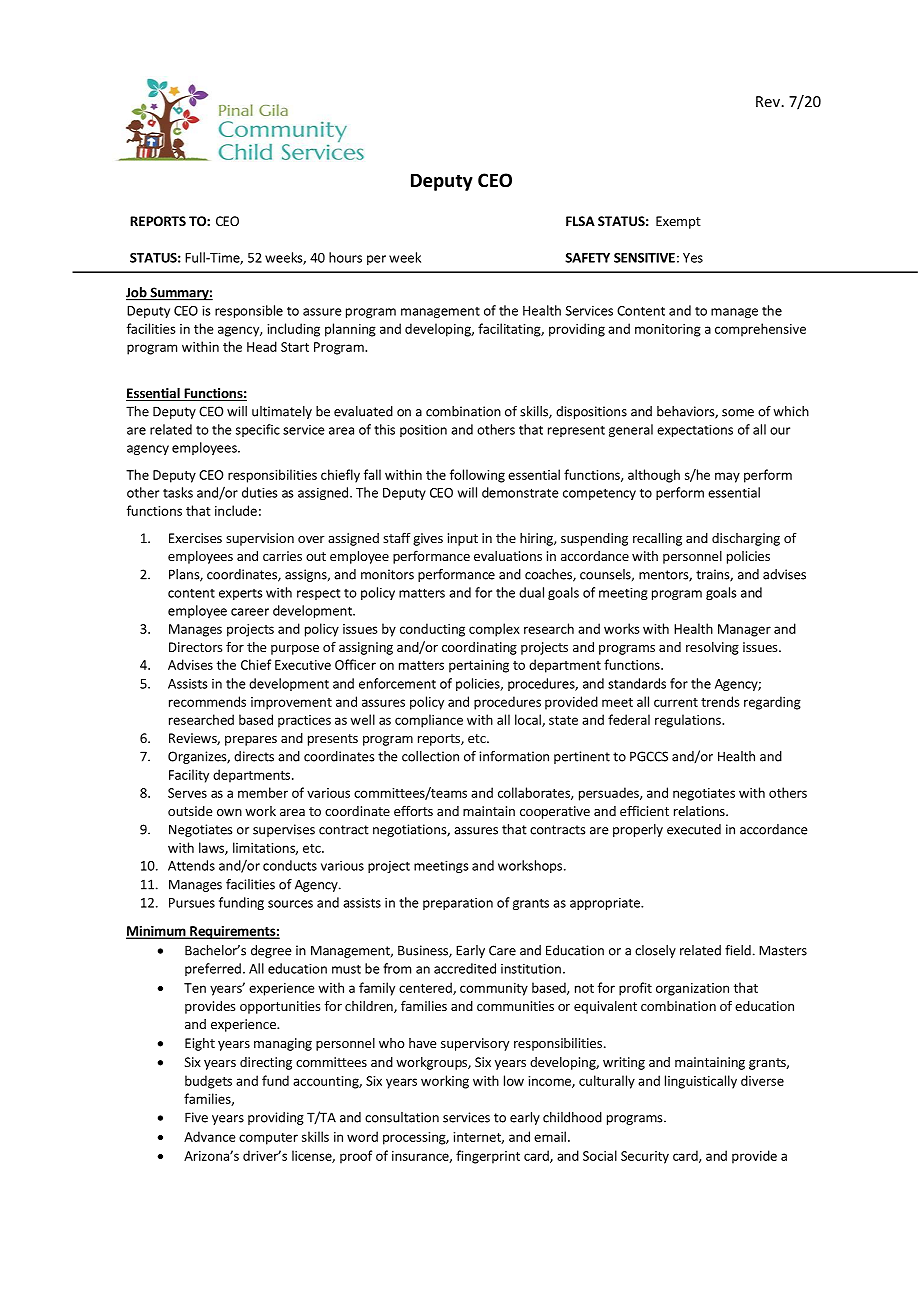 The image size is (924, 1308). Describe the element at coordinates (488, 1157) in the image. I see `fingerprint` at that location.
